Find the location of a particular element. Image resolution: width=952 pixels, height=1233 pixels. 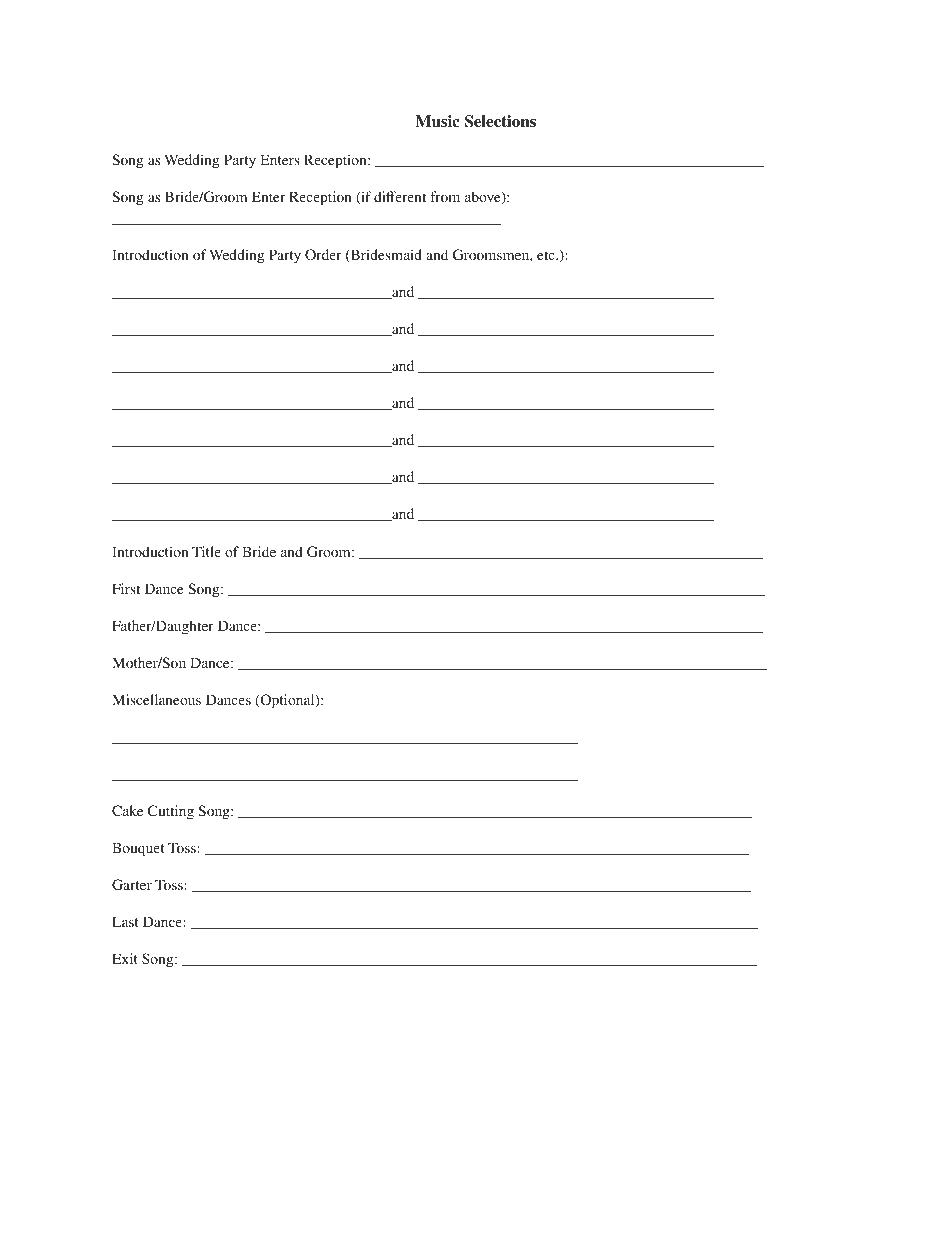

Order is located at coordinates (323, 255).
